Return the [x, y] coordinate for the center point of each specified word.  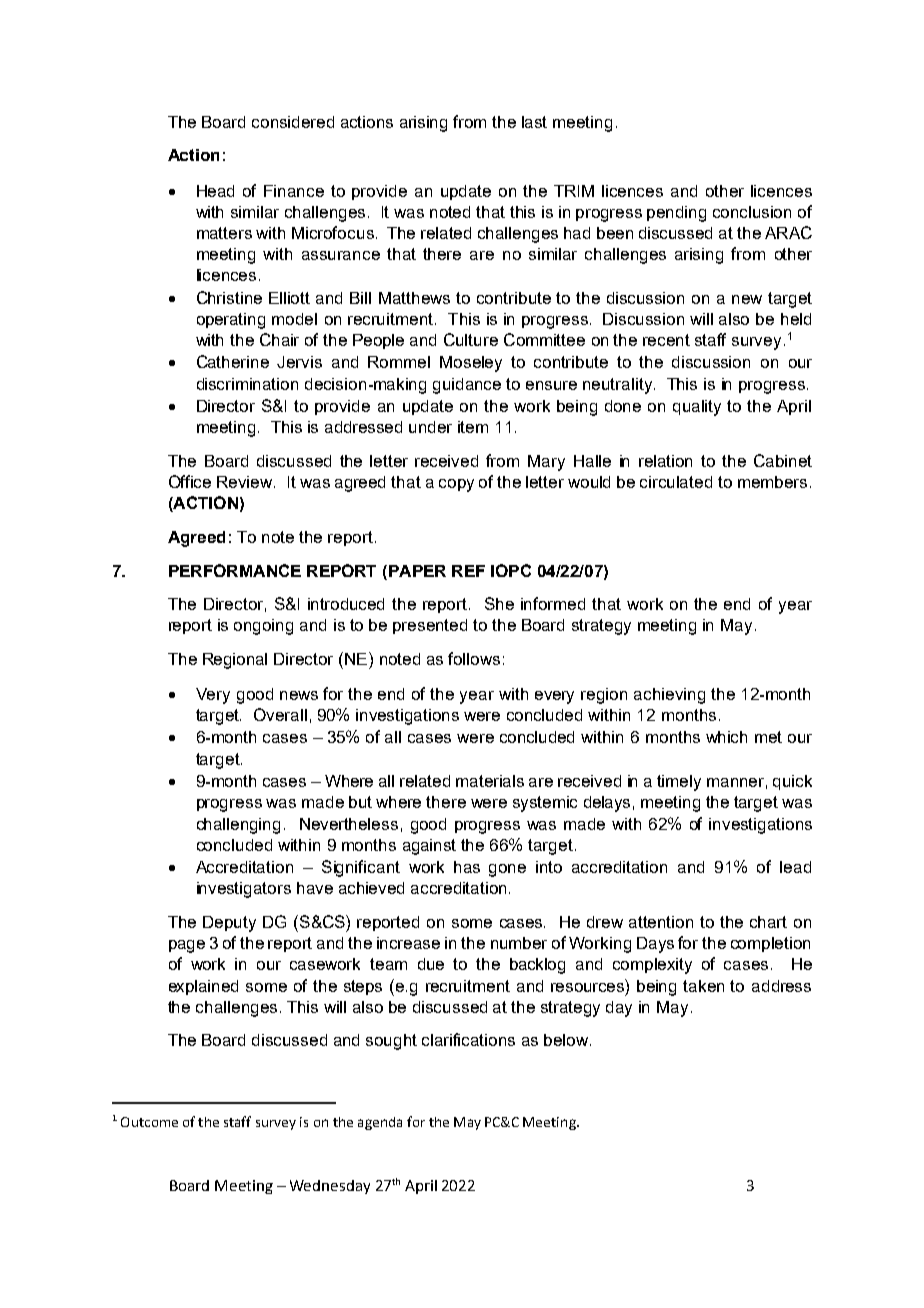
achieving [669, 696]
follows [474, 658]
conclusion [752, 212]
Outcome [149, 1122]
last [534, 122]
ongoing [263, 627]
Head [215, 191]
